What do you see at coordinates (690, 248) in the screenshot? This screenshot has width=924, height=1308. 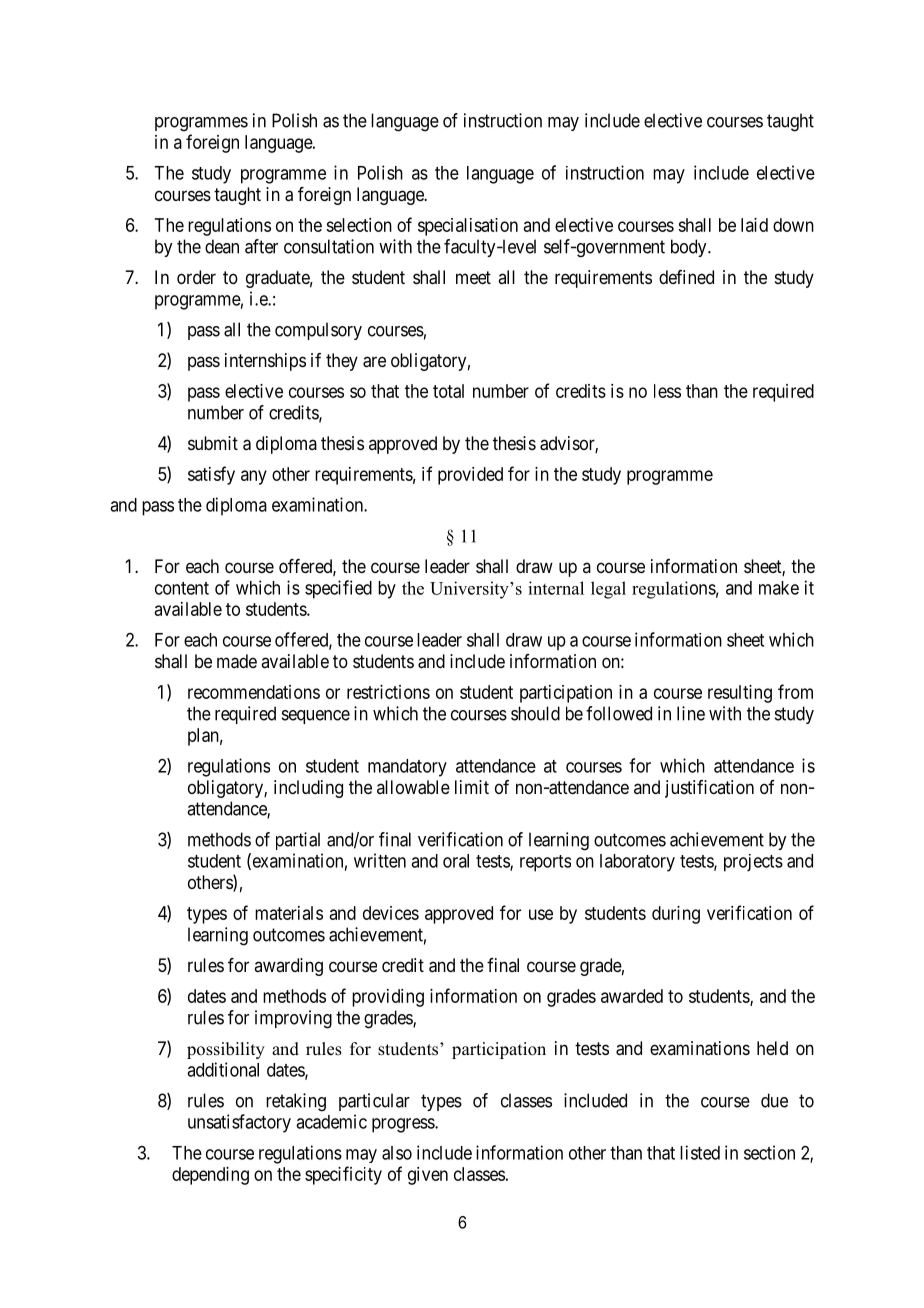 I see `body` at bounding box center [690, 248].
